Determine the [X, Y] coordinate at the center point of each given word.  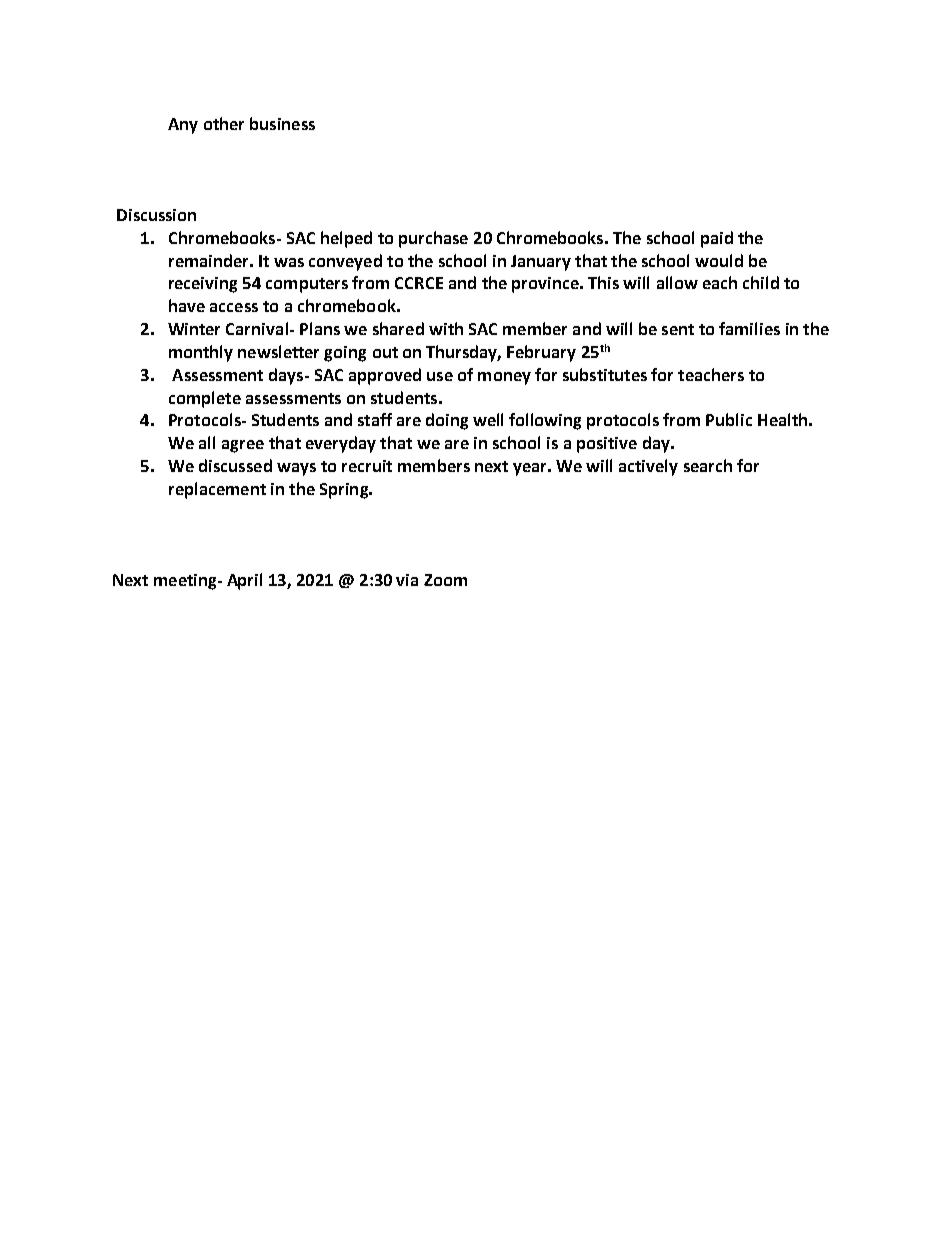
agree [243, 446]
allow [677, 282]
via [407, 580]
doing [447, 421]
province [546, 285]
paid [717, 239]
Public [729, 419]
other [224, 123]
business [282, 123]
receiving [203, 285]
